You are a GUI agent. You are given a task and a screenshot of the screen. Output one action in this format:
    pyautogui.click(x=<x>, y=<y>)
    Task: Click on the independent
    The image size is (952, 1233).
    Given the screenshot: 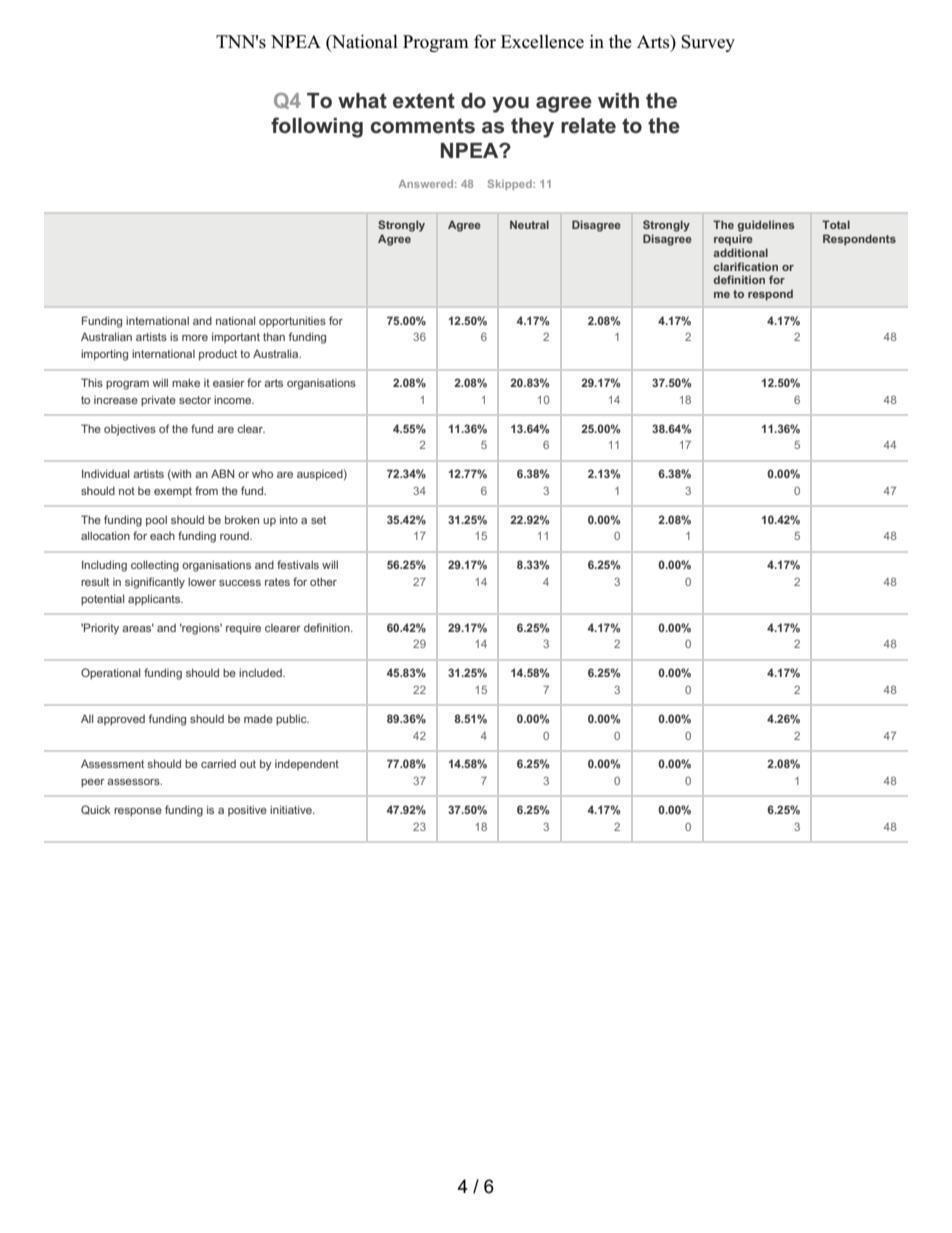 What is the action you would take?
    pyautogui.click(x=307, y=764)
